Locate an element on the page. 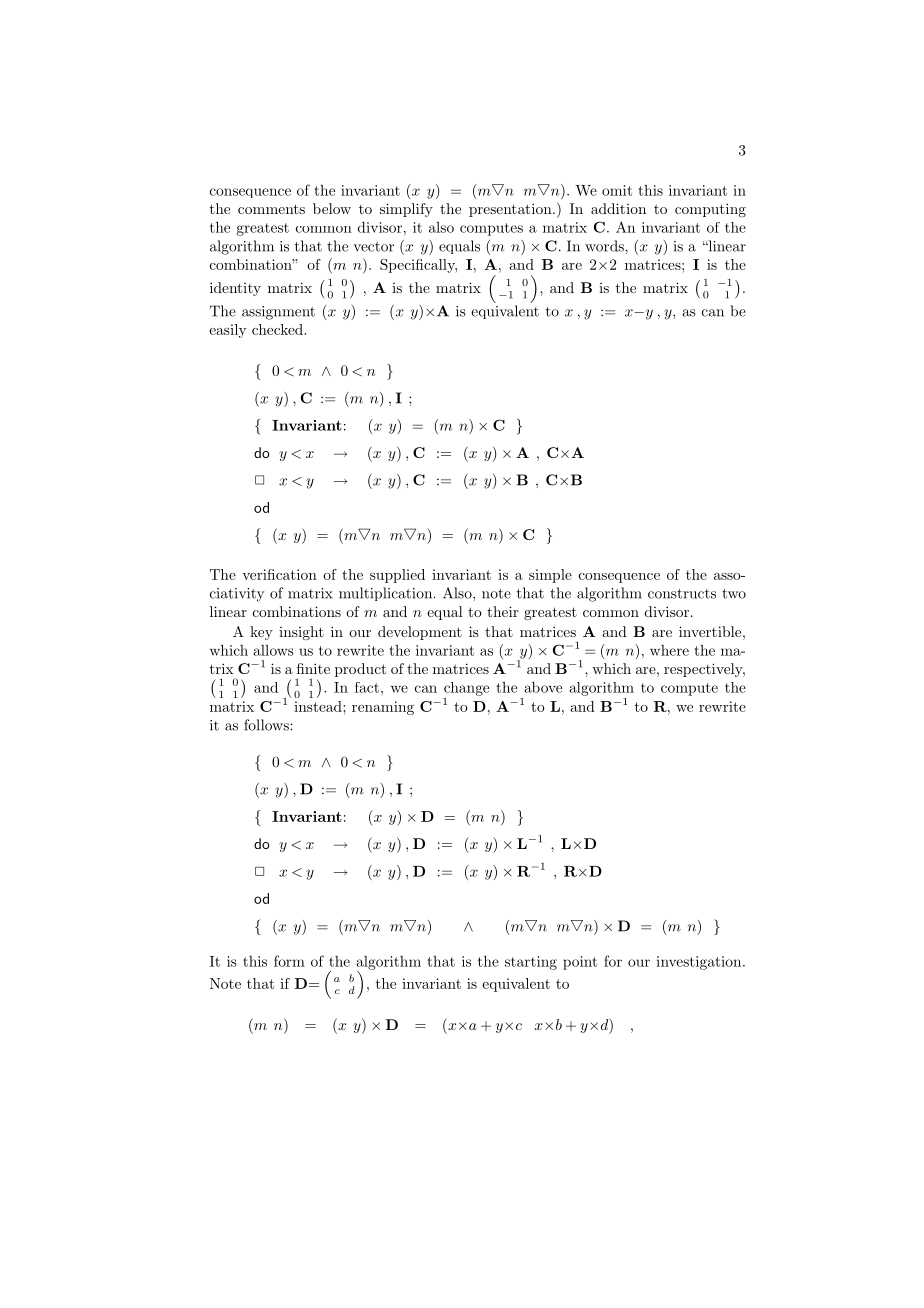 This document has width=924, height=1308. constructs is located at coordinates (682, 594).
